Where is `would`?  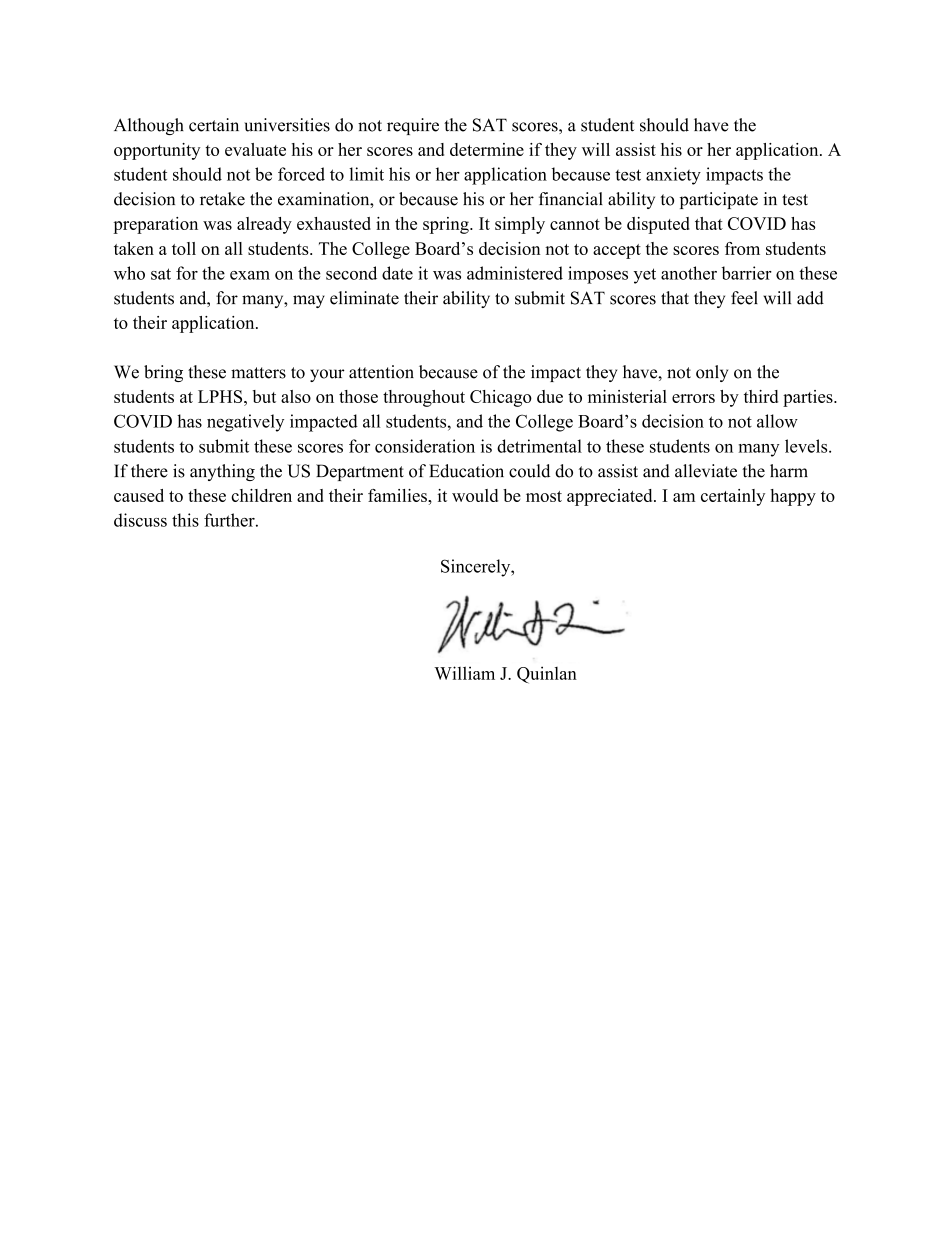 would is located at coordinates (475, 495).
